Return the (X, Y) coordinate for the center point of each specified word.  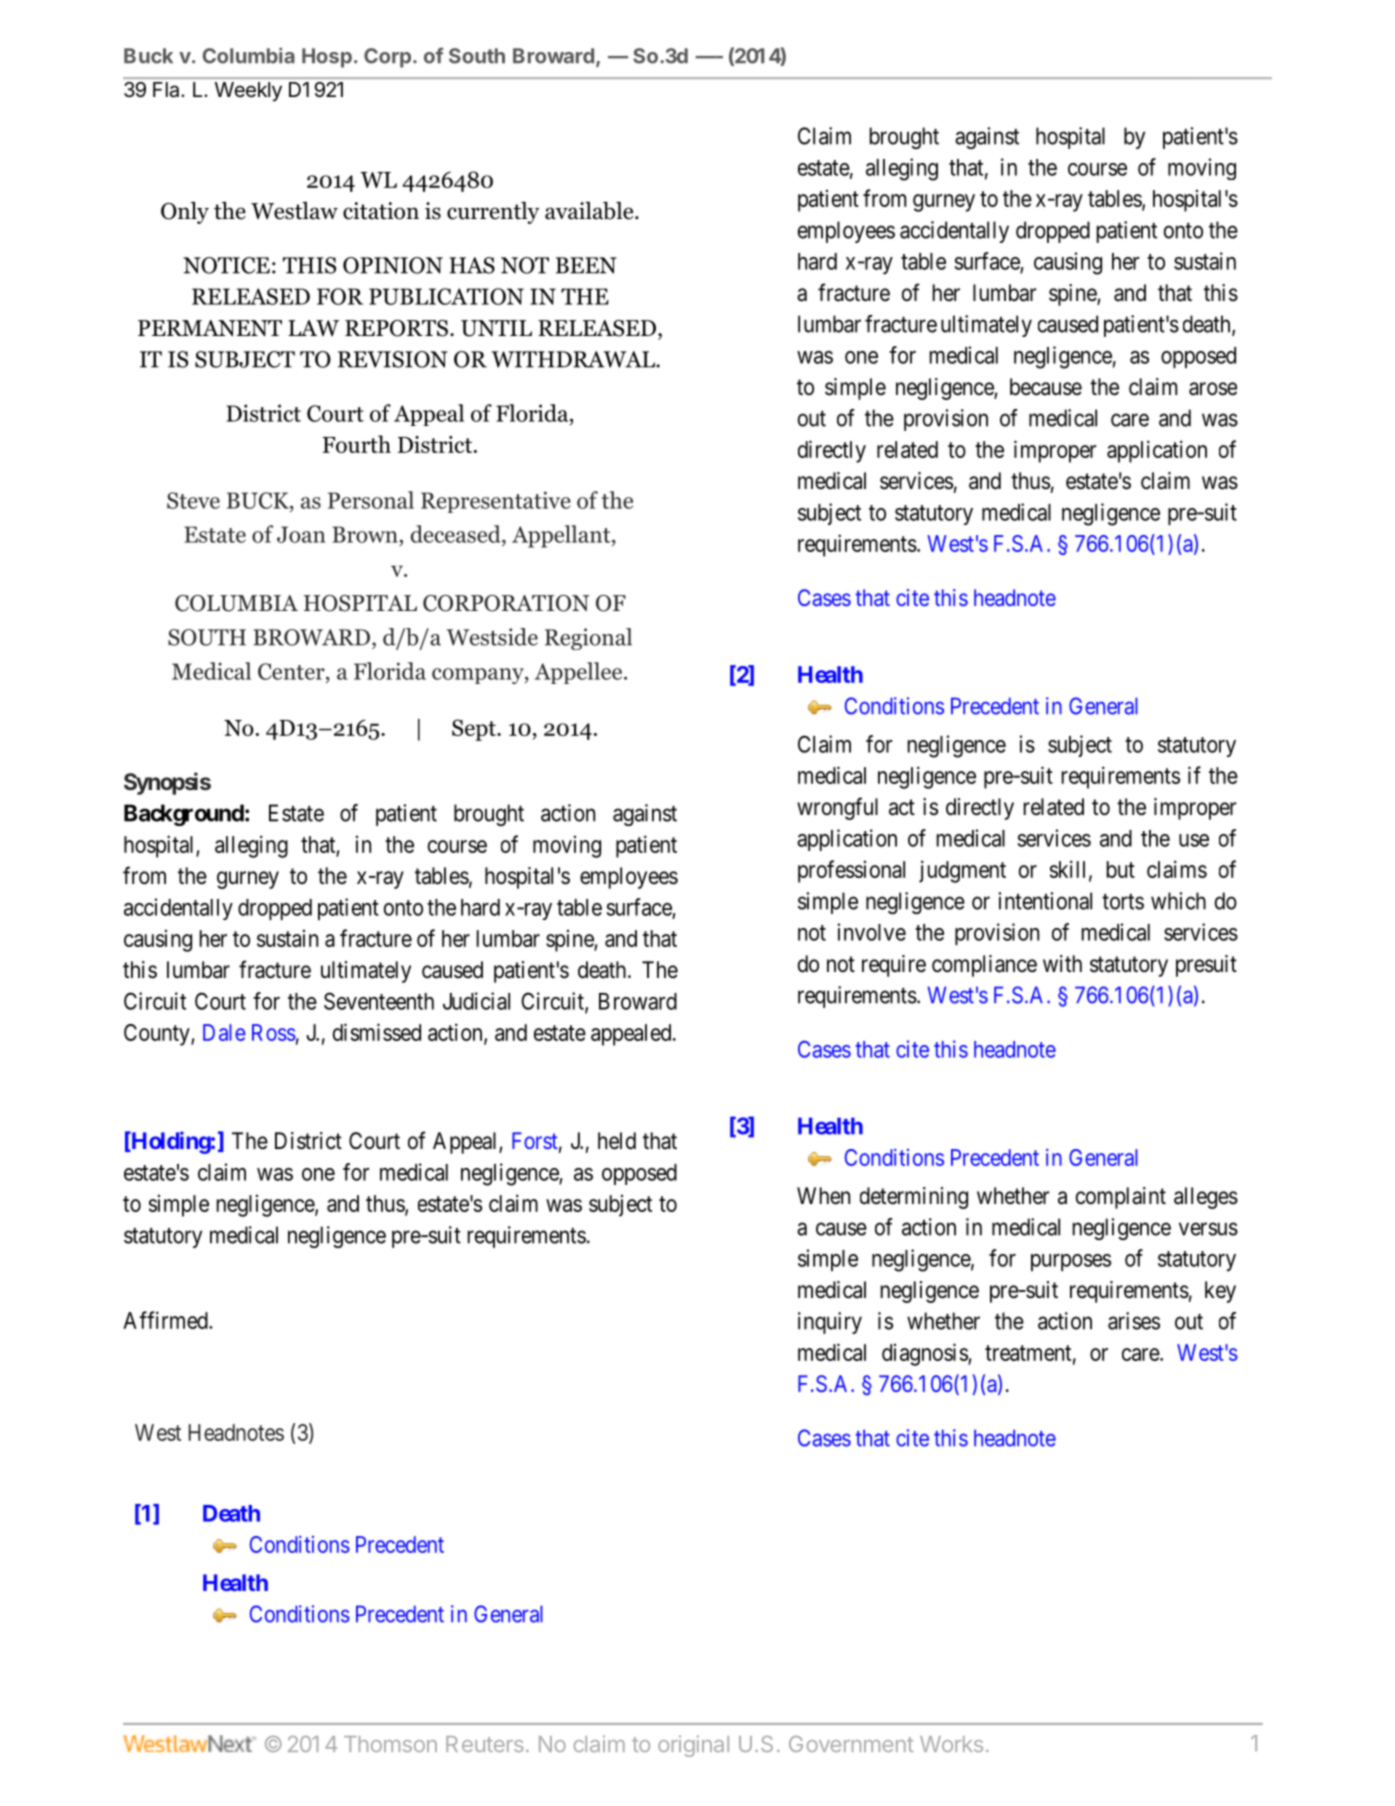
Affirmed (166, 1320)
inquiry (830, 1323)
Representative (495, 502)
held (617, 1141)
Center (292, 671)
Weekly (248, 91)
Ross (274, 1032)
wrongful (837, 808)
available (590, 210)
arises (1134, 1321)
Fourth (356, 444)
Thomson (390, 1744)
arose (1213, 389)
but (1121, 869)
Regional (588, 639)
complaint (1121, 1198)
